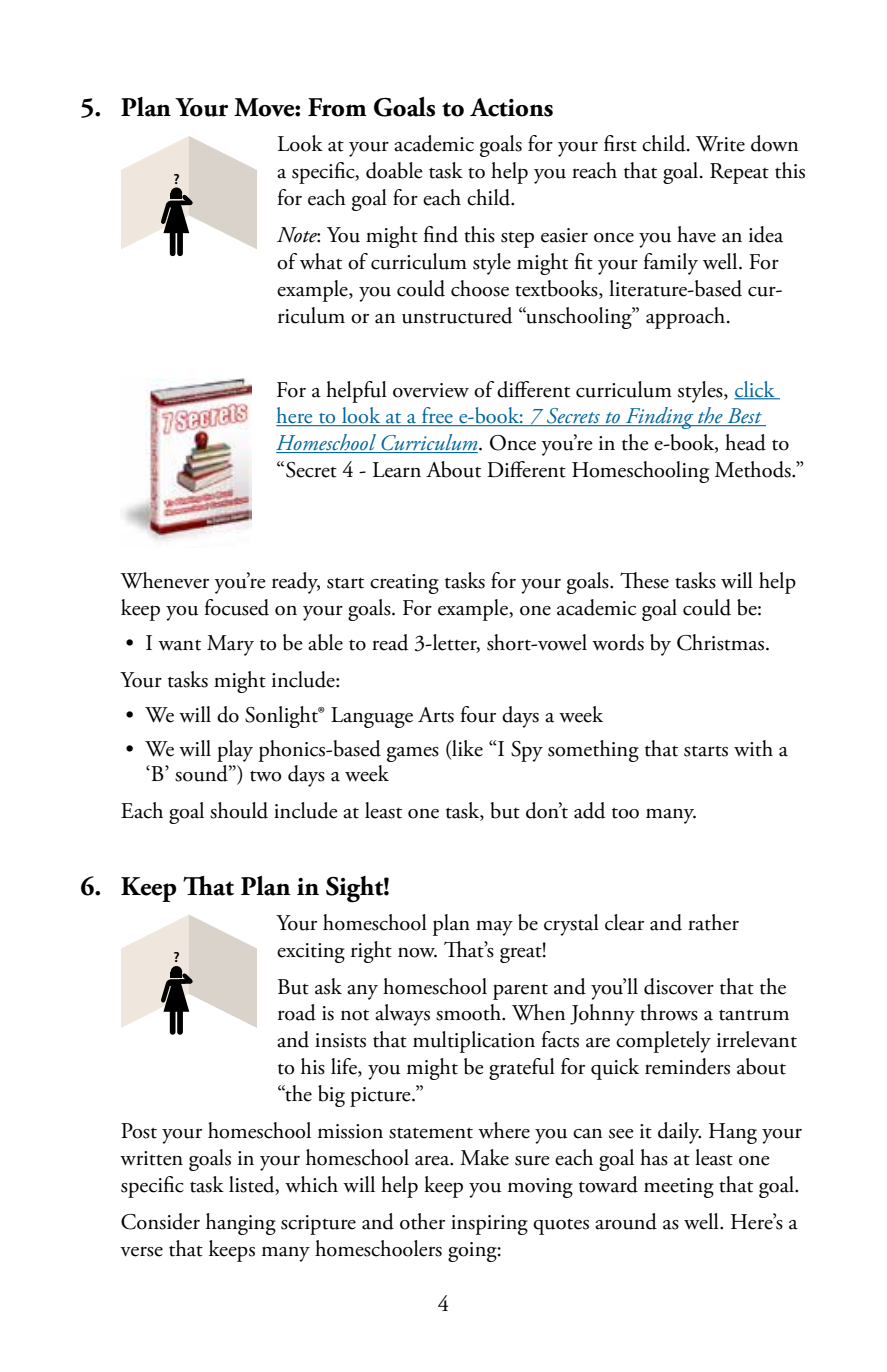  I want to click on exciting, so click(311, 953).
